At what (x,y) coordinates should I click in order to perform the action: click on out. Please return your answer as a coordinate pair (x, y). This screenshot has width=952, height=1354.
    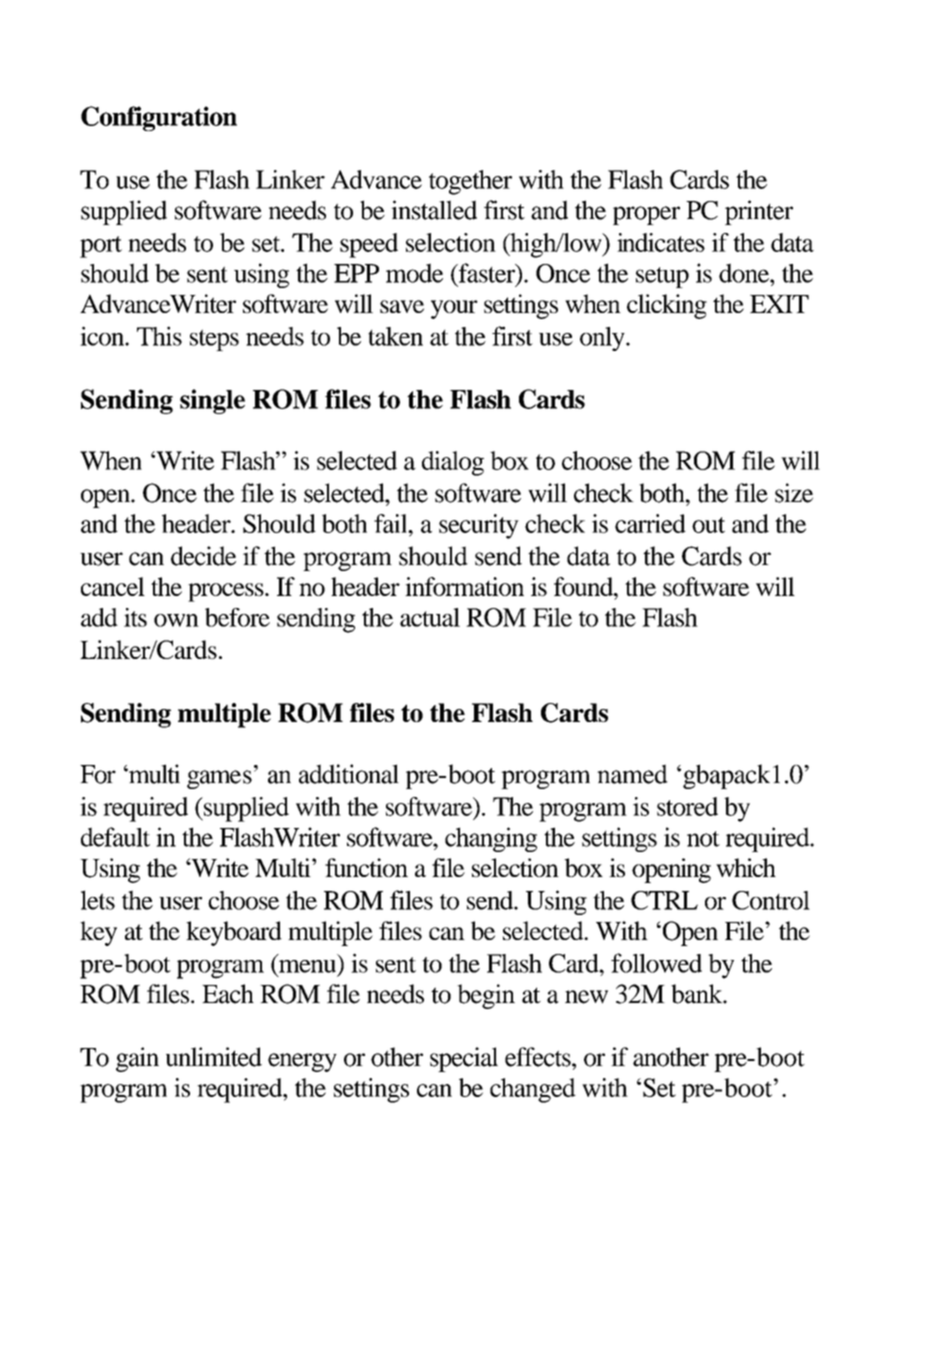
    Looking at the image, I should click on (708, 525).
